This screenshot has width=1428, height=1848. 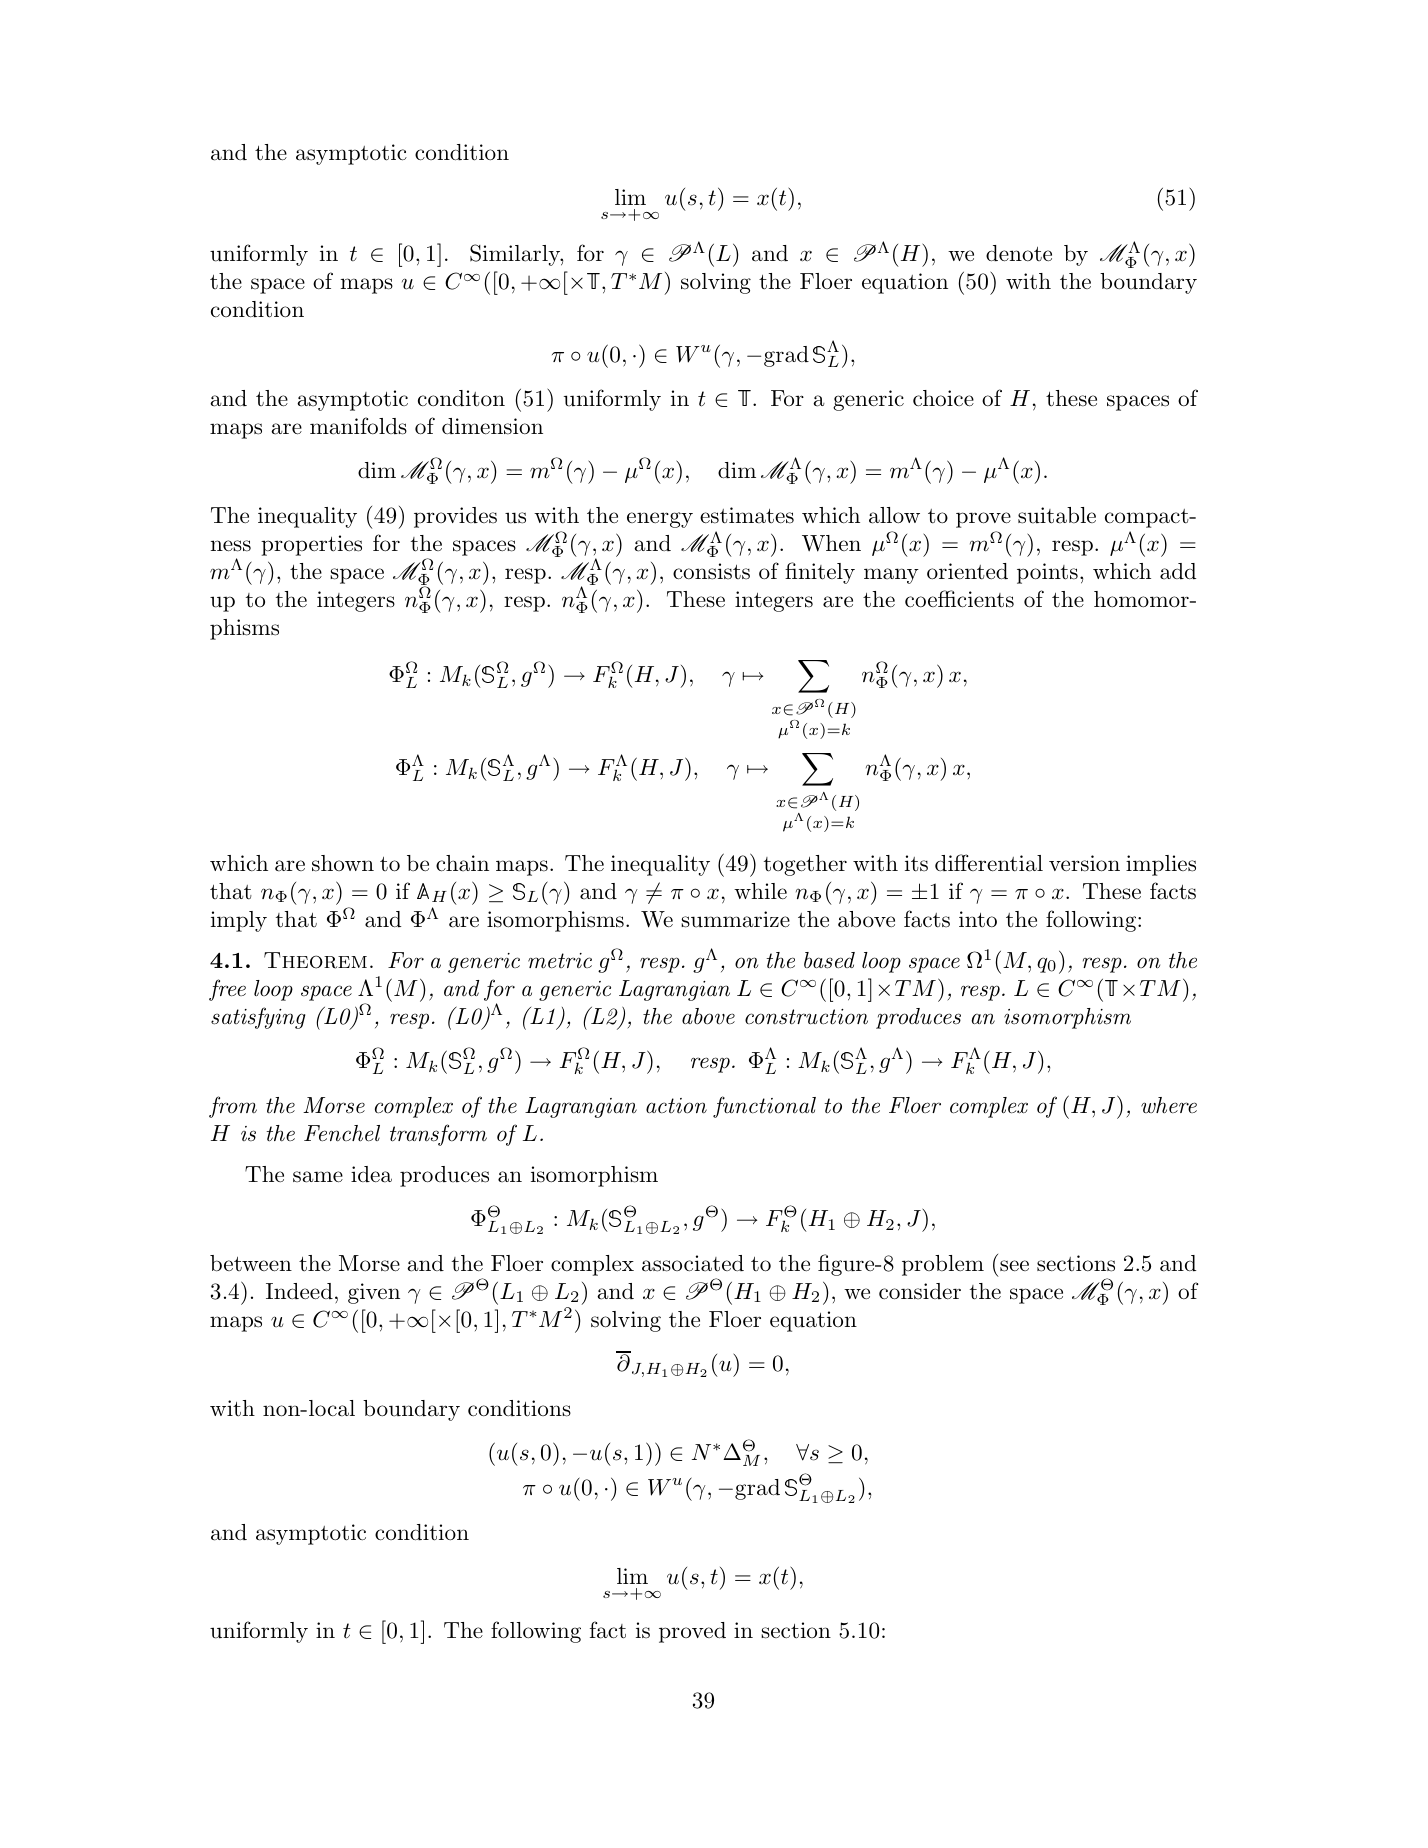 I want to click on associated, so click(x=693, y=1263).
